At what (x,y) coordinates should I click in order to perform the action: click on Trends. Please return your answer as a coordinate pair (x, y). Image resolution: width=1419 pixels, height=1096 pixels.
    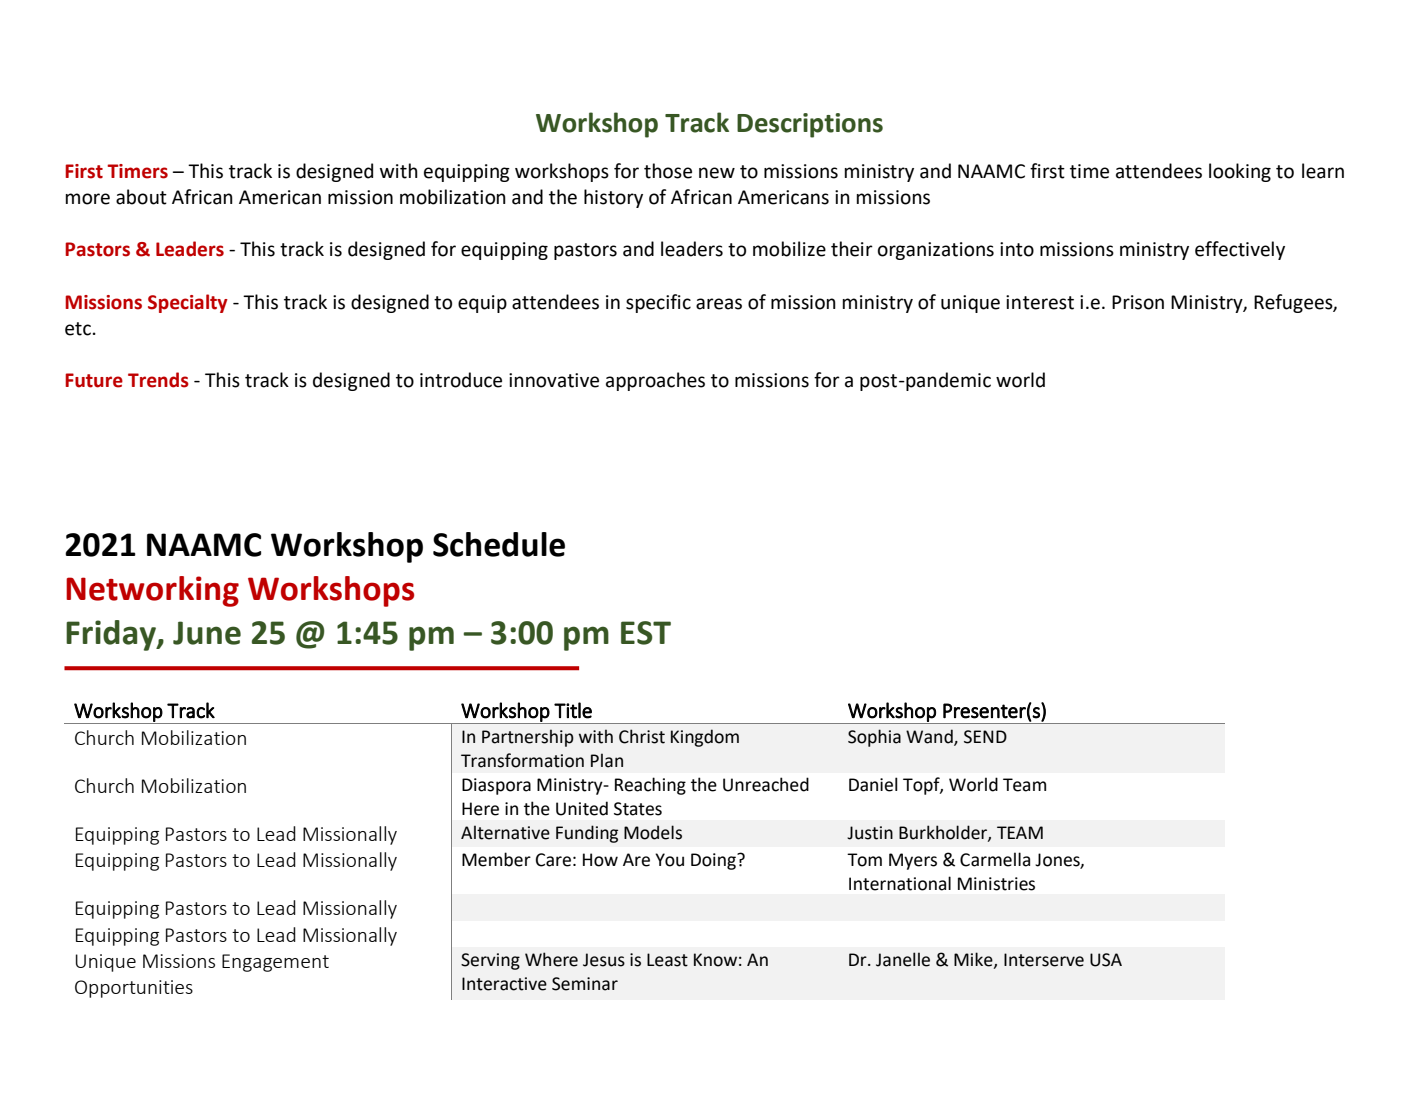
    Looking at the image, I should click on (158, 380).
